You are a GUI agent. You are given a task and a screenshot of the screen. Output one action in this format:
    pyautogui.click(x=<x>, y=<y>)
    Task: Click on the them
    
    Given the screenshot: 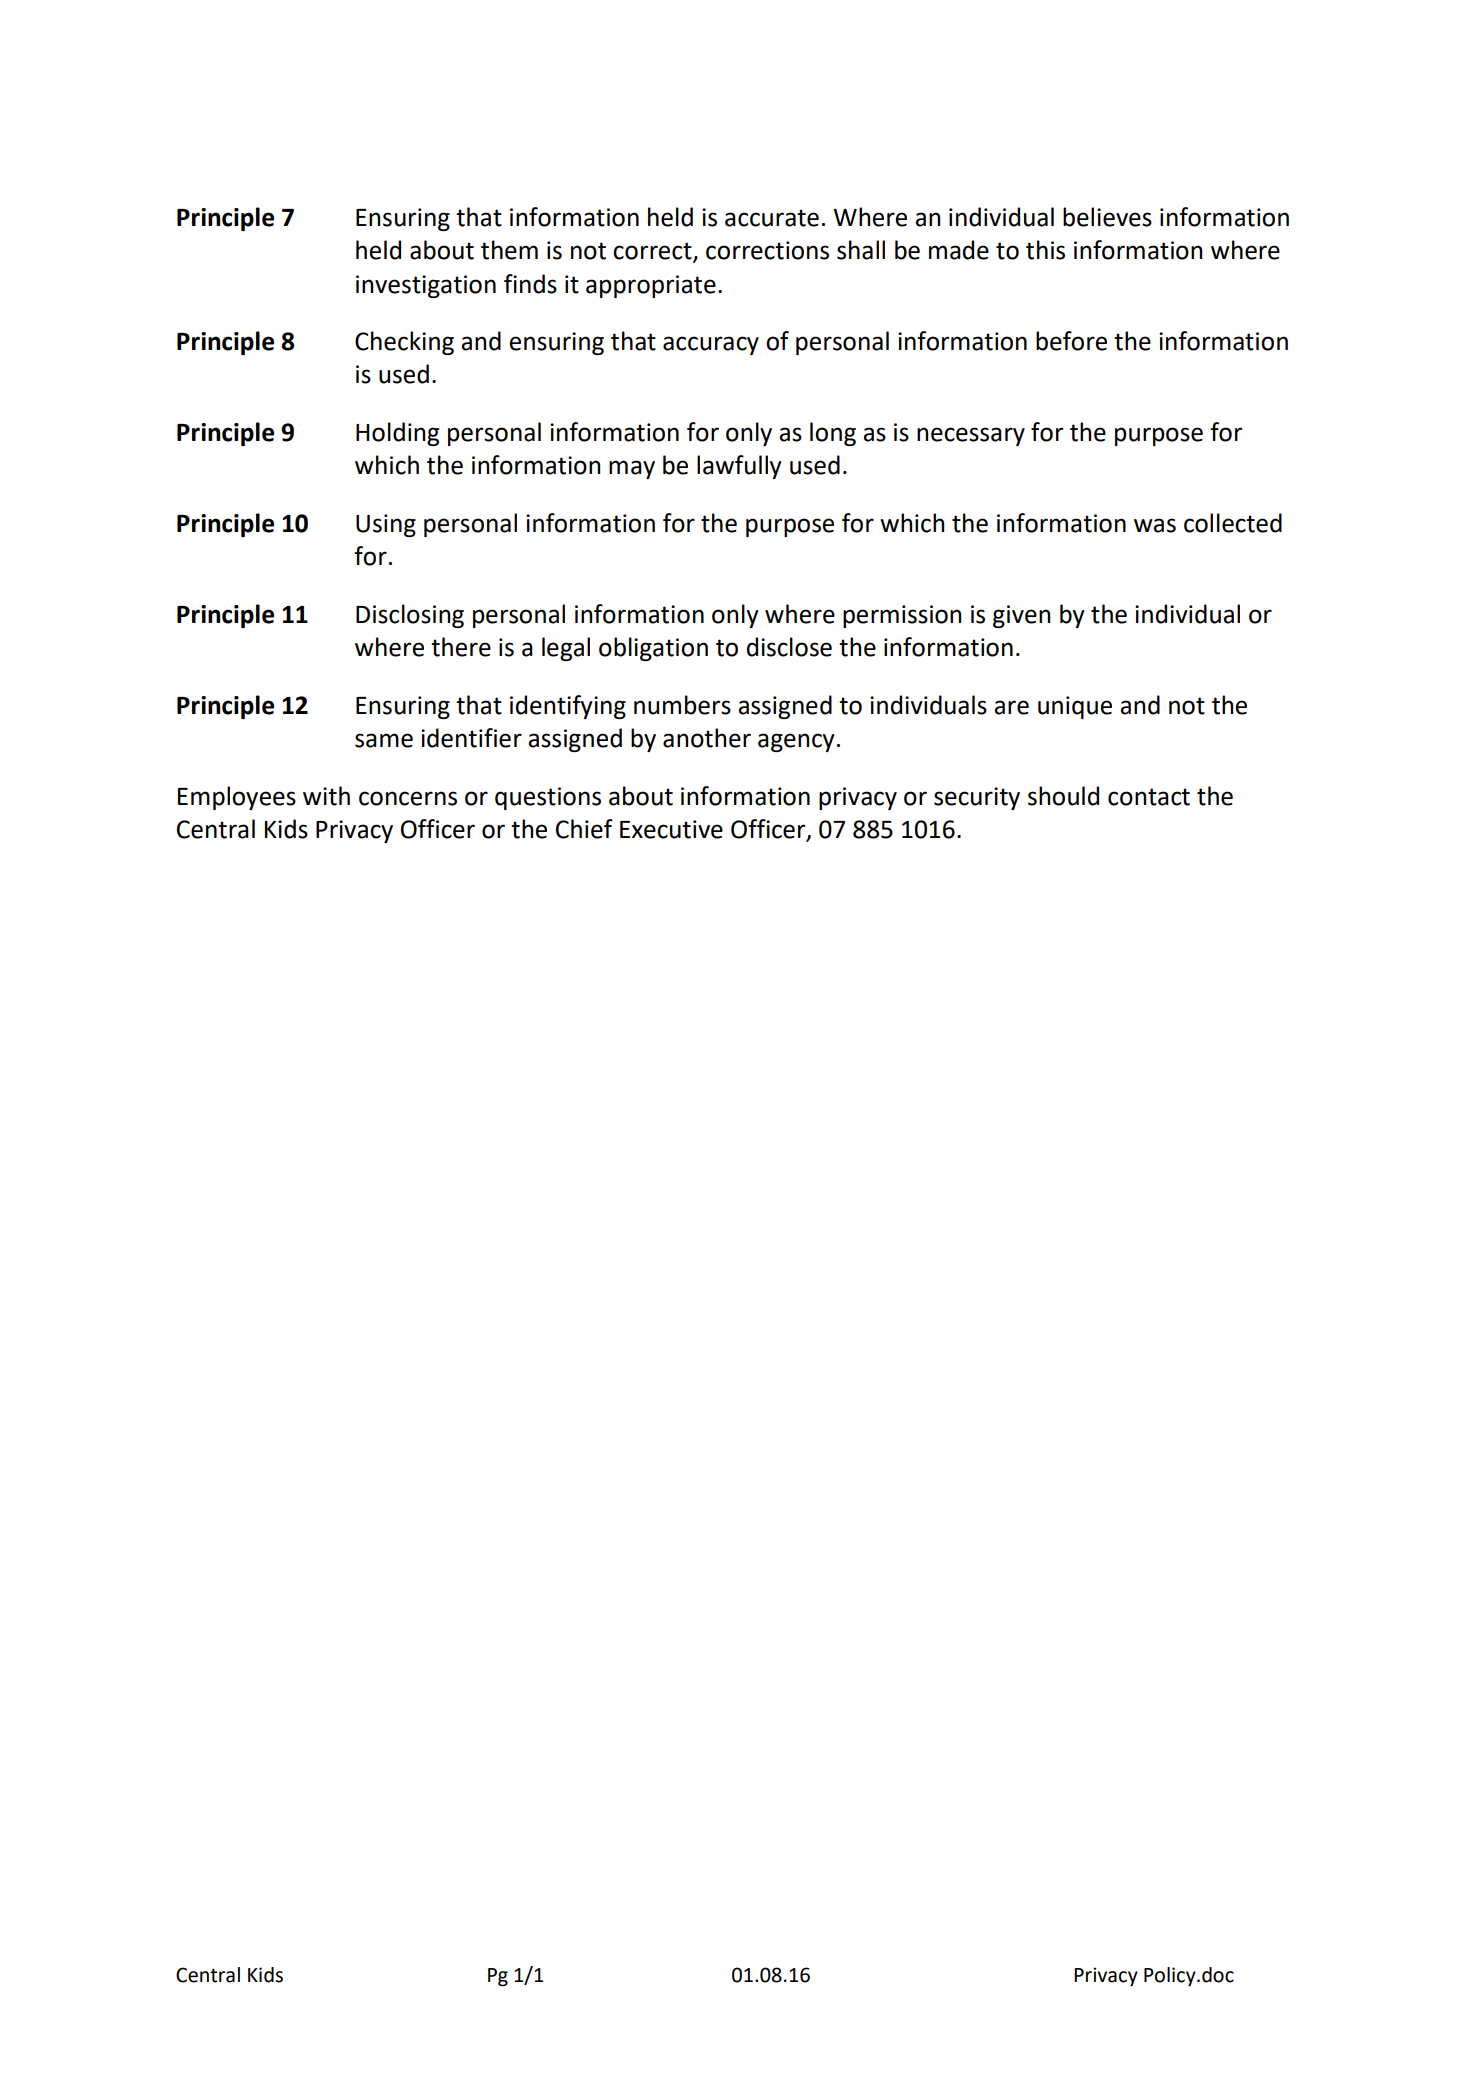 What is the action you would take?
    pyautogui.click(x=509, y=250)
